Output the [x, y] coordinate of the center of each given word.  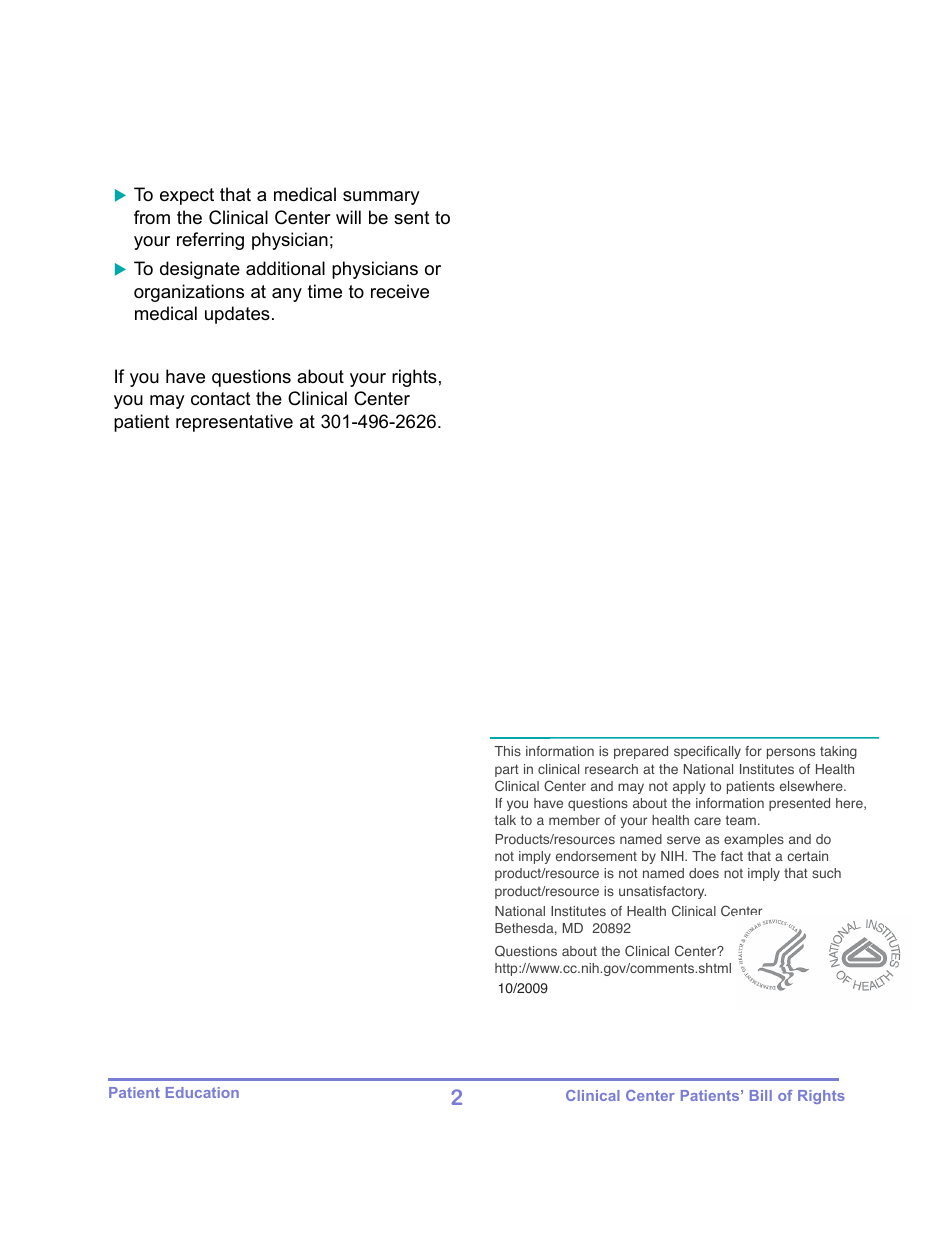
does [704, 873]
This [507, 751]
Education [202, 1092]
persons [791, 753]
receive [400, 291]
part [507, 770]
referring [210, 241]
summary [381, 198]
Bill [761, 1095]
